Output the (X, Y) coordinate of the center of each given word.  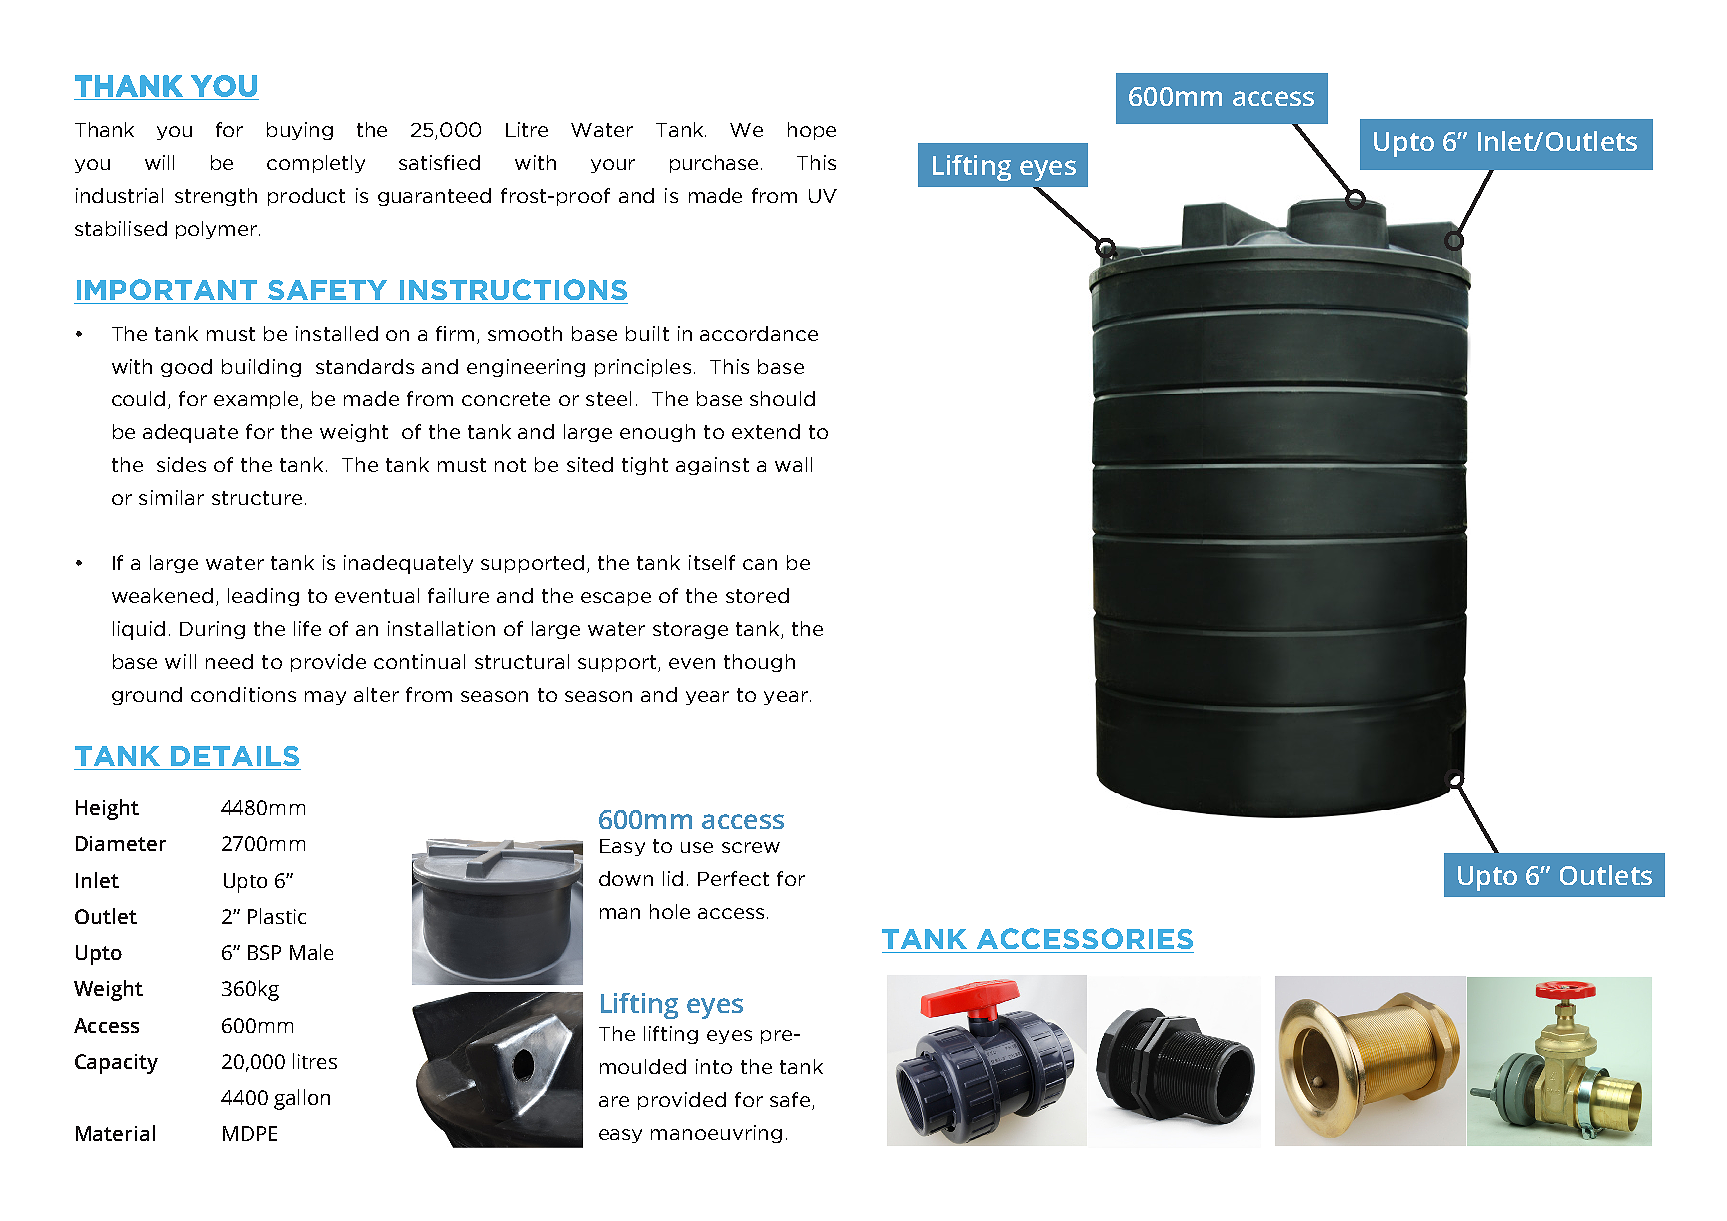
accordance (759, 333)
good (186, 368)
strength (216, 197)
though (759, 663)
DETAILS (235, 756)
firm (455, 333)
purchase (714, 164)
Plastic (277, 916)
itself (712, 562)
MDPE (250, 1133)
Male (311, 952)
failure (458, 595)
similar (171, 497)
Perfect (733, 878)
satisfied (439, 162)
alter (376, 694)
